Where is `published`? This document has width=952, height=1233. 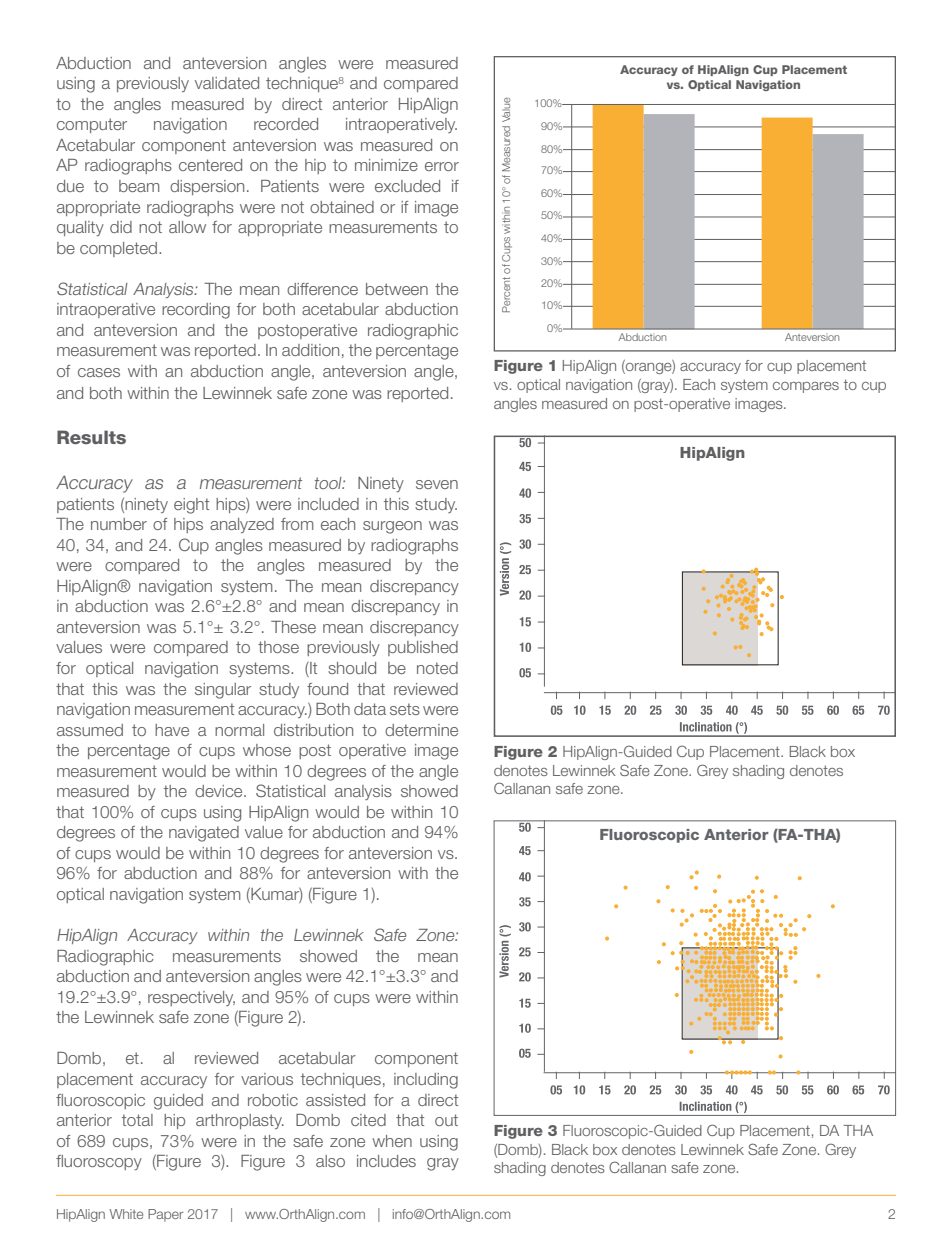 published is located at coordinates (423, 648).
